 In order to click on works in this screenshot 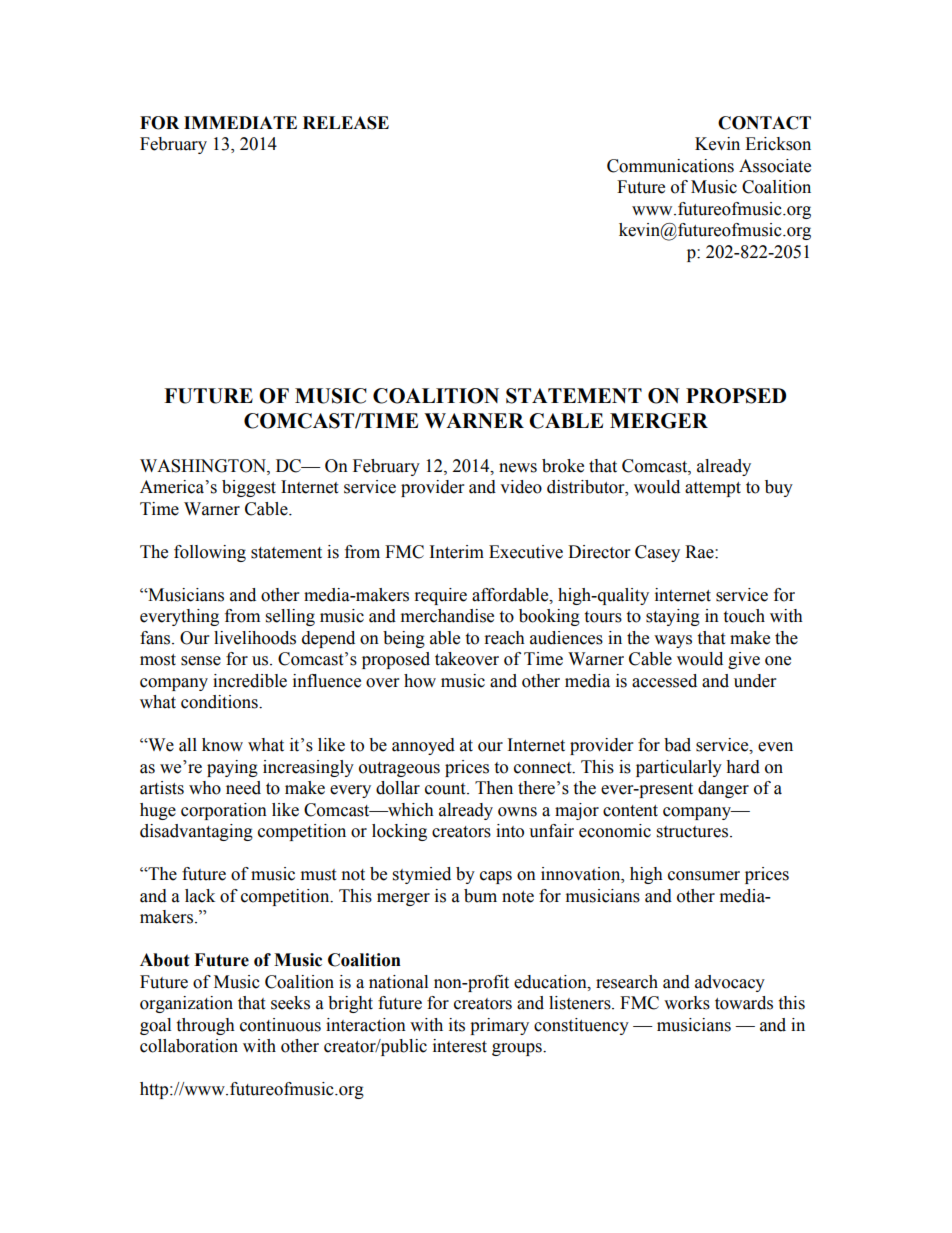, I will do `click(687, 1003)`.
